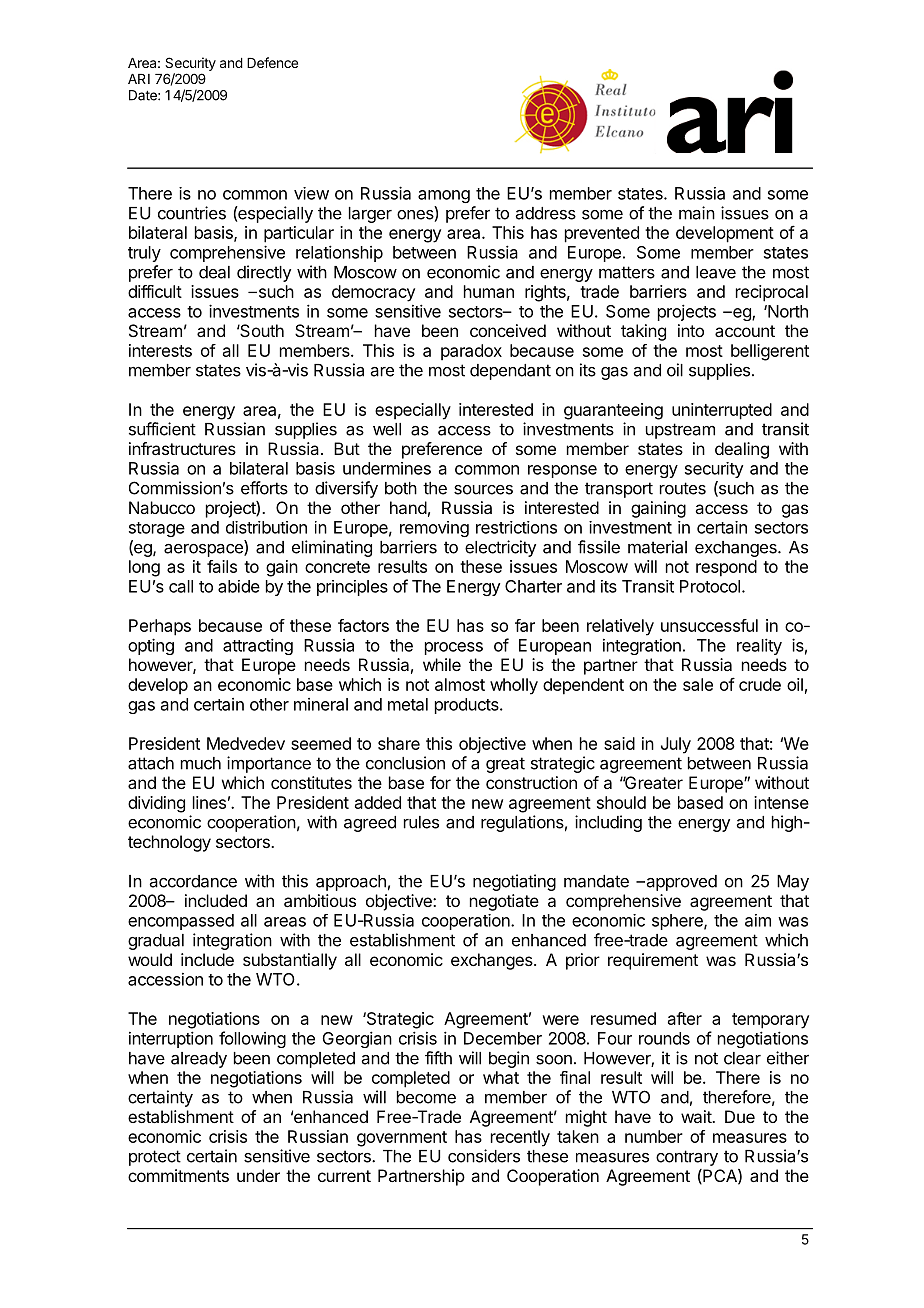 This screenshot has height=1308, width=924. Describe the element at coordinates (178, 1175) in the screenshot. I see `commitments` at that location.
